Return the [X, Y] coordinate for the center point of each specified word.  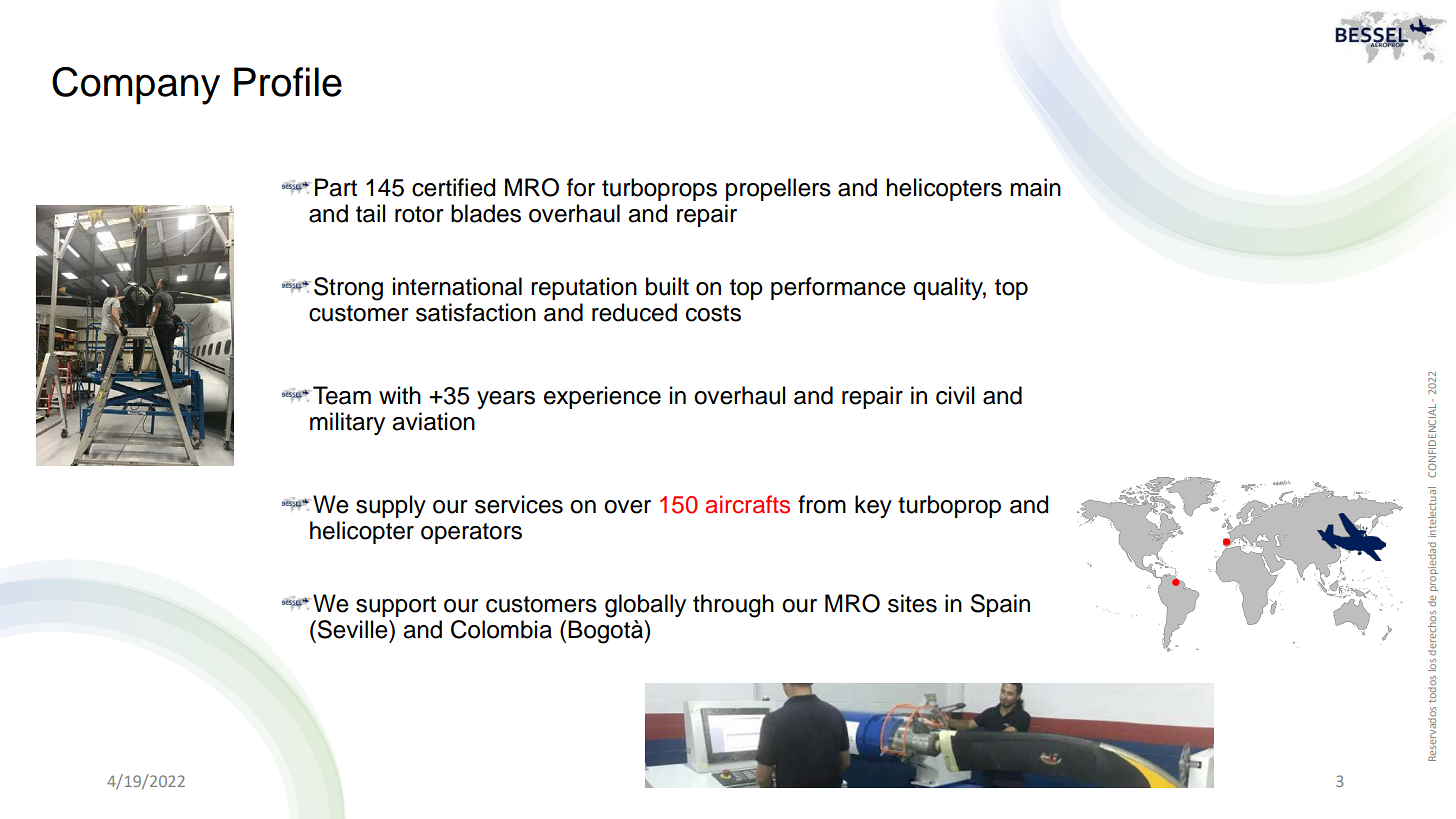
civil [955, 395]
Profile [288, 82]
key [873, 506]
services [519, 504]
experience [602, 397]
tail [371, 213]
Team [342, 395]
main [1035, 187]
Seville [352, 629]
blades [486, 213]
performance [838, 288]
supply [391, 506]
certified [454, 187]
